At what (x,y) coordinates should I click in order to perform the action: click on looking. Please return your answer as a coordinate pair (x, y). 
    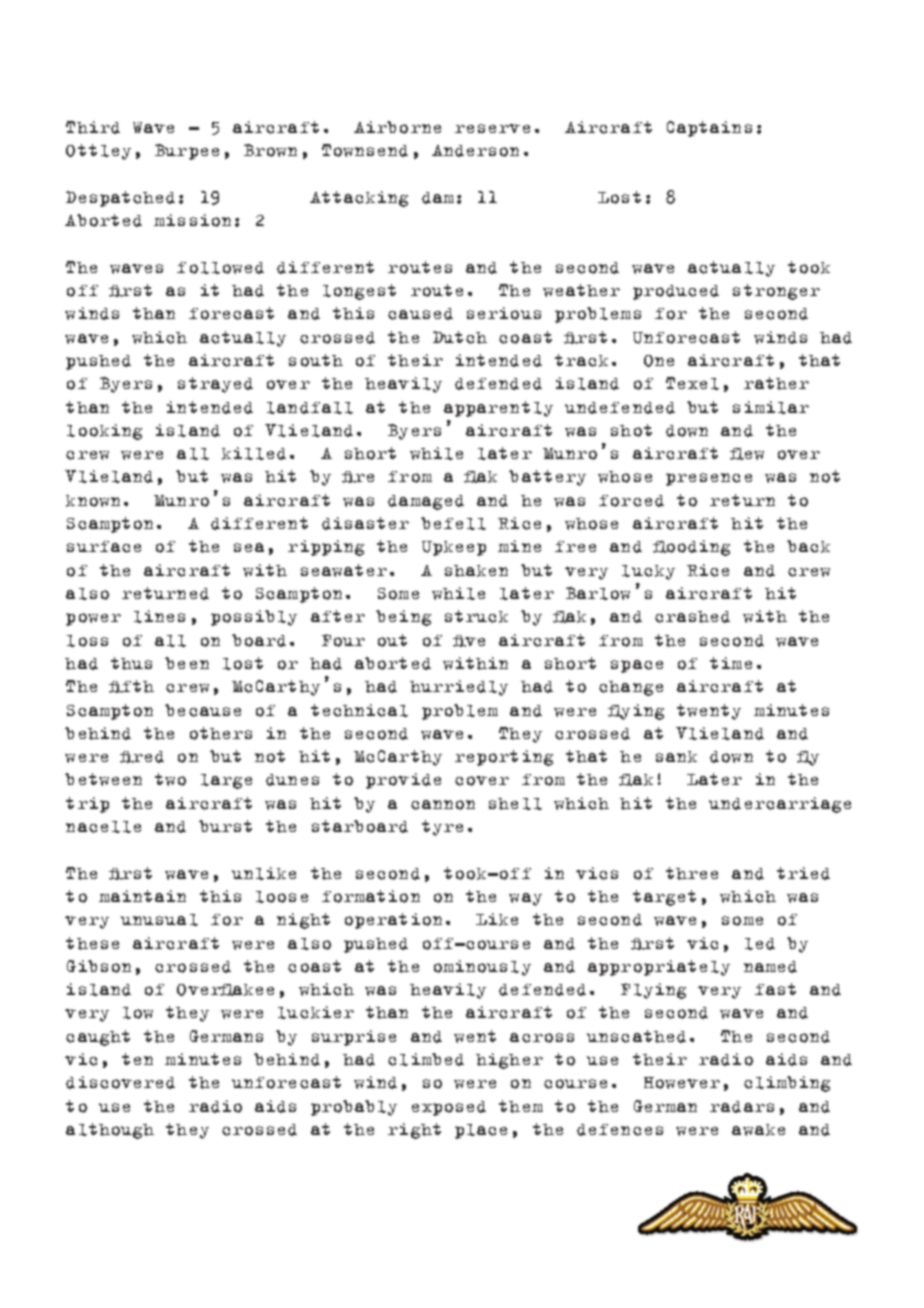
    Looking at the image, I should click on (104, 432).
